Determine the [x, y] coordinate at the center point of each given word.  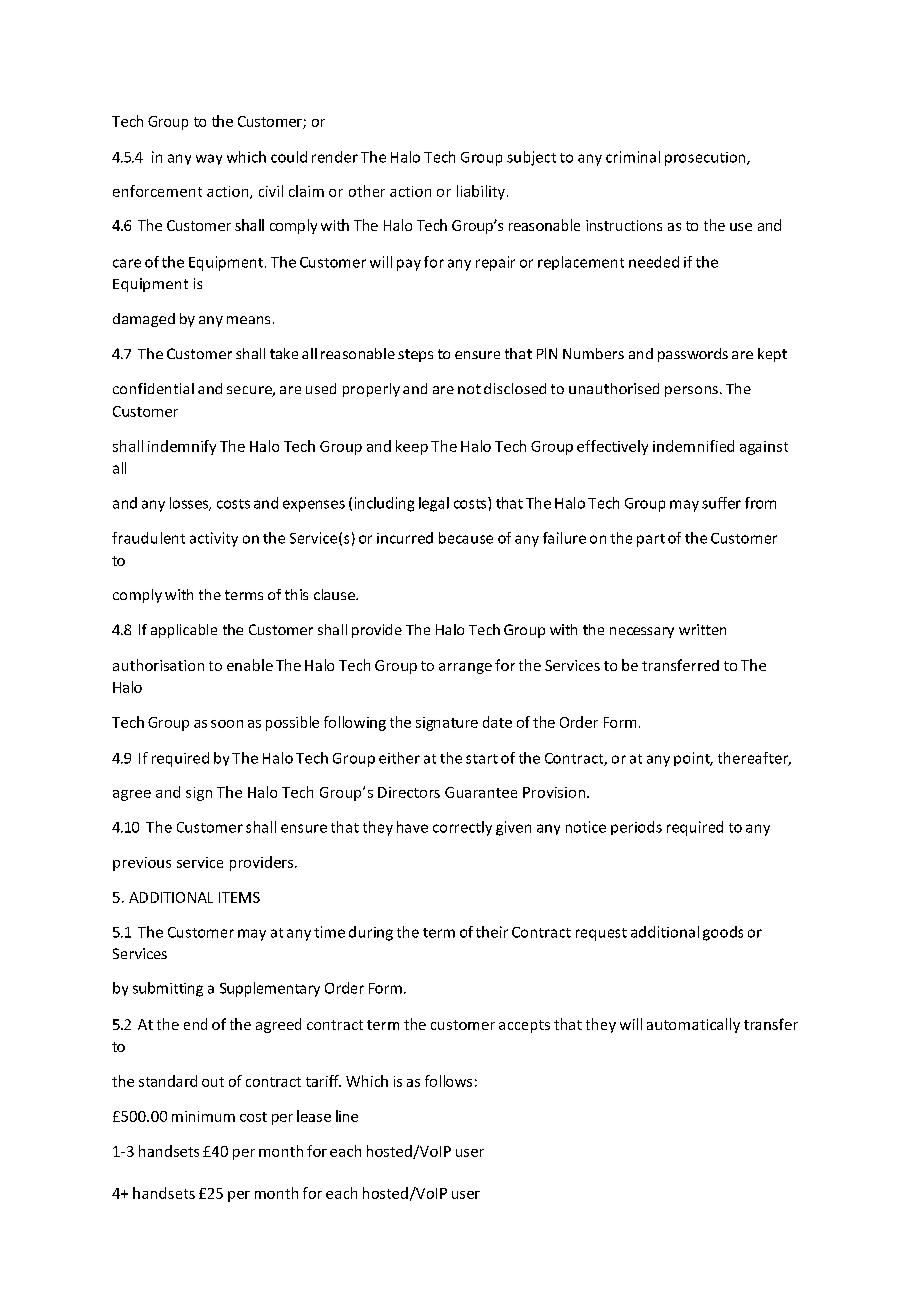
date [497, 722]
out [213, 1082]
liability [481, 192]
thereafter [754, 759]
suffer [721, 503]
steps [415, 355]
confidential [153, 388]
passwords [693, 355]
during [371, 933]
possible [292, 723]
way [209, 159]
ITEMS [239, 897]
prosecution [706, 159]
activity [214, 539]
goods [723, 933]
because [466, 538]
